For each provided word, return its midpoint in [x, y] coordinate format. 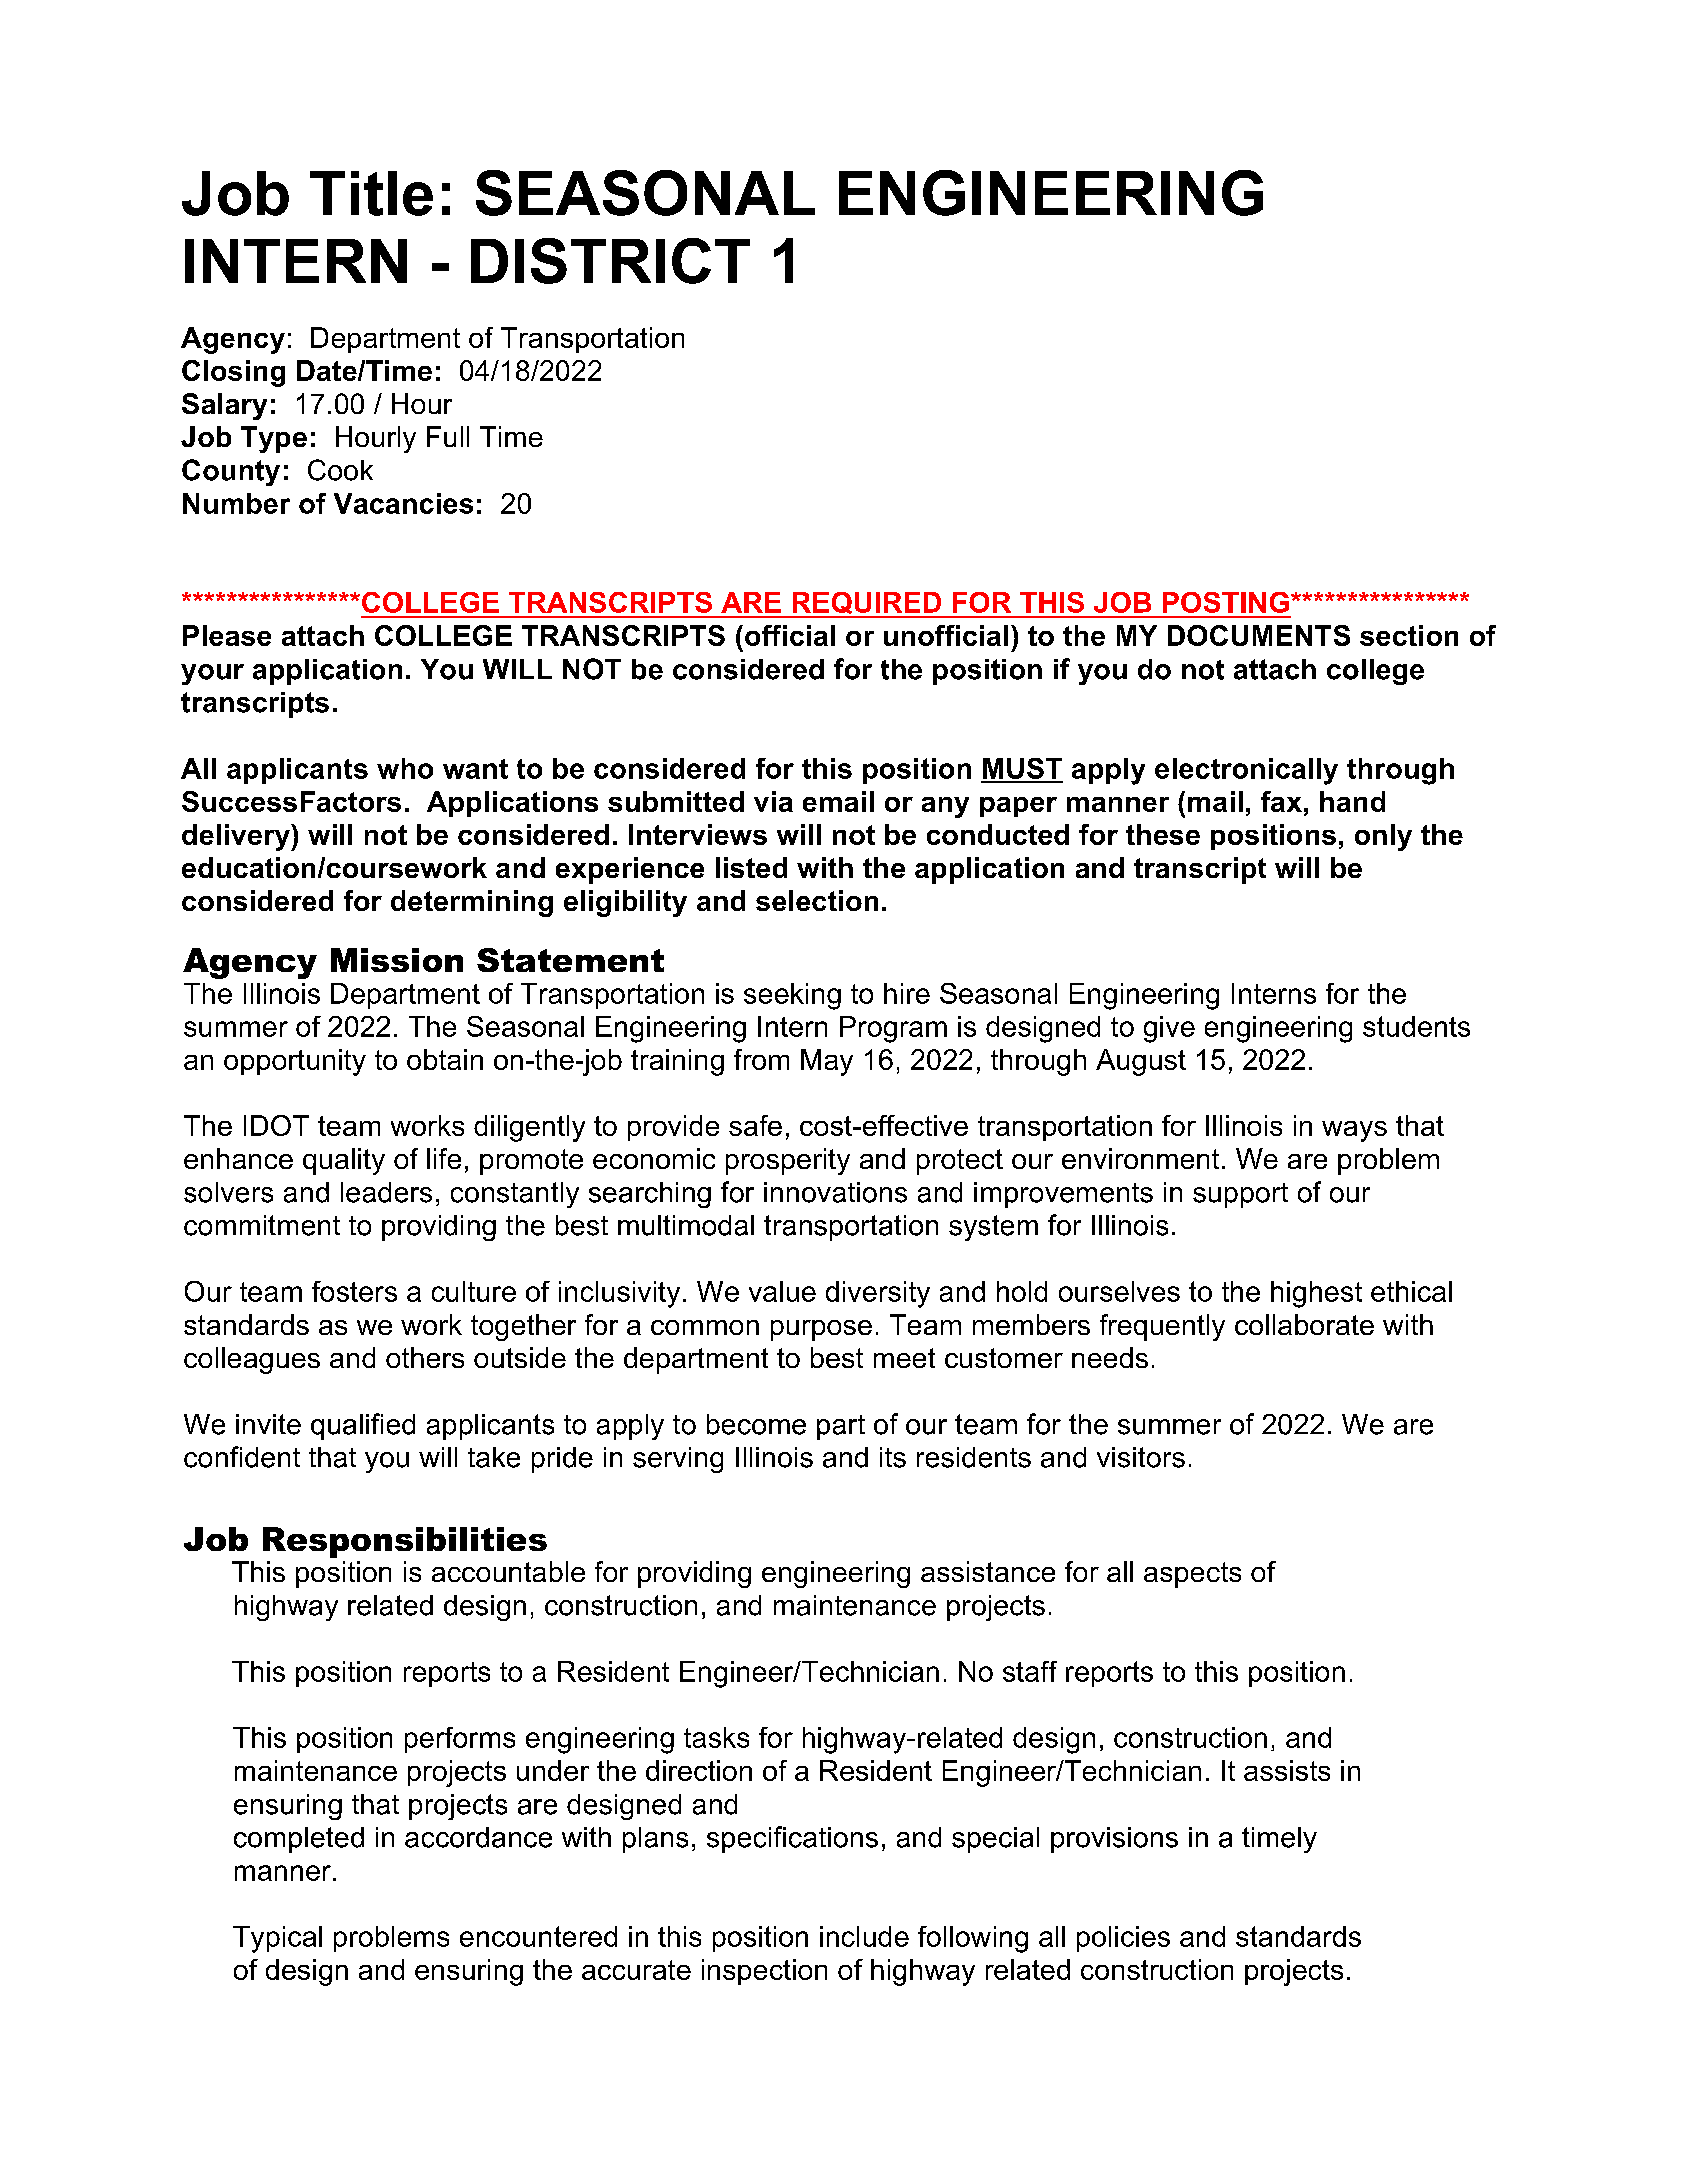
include [864, 1936]
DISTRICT [610, 261]
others [425, 1357]
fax [1281, 801]
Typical [277, 1939]
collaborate [1304, 1324]
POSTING [1226, 602]
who [405, 768]
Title [371, 193]
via [773, 801]
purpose [821, 1330]
